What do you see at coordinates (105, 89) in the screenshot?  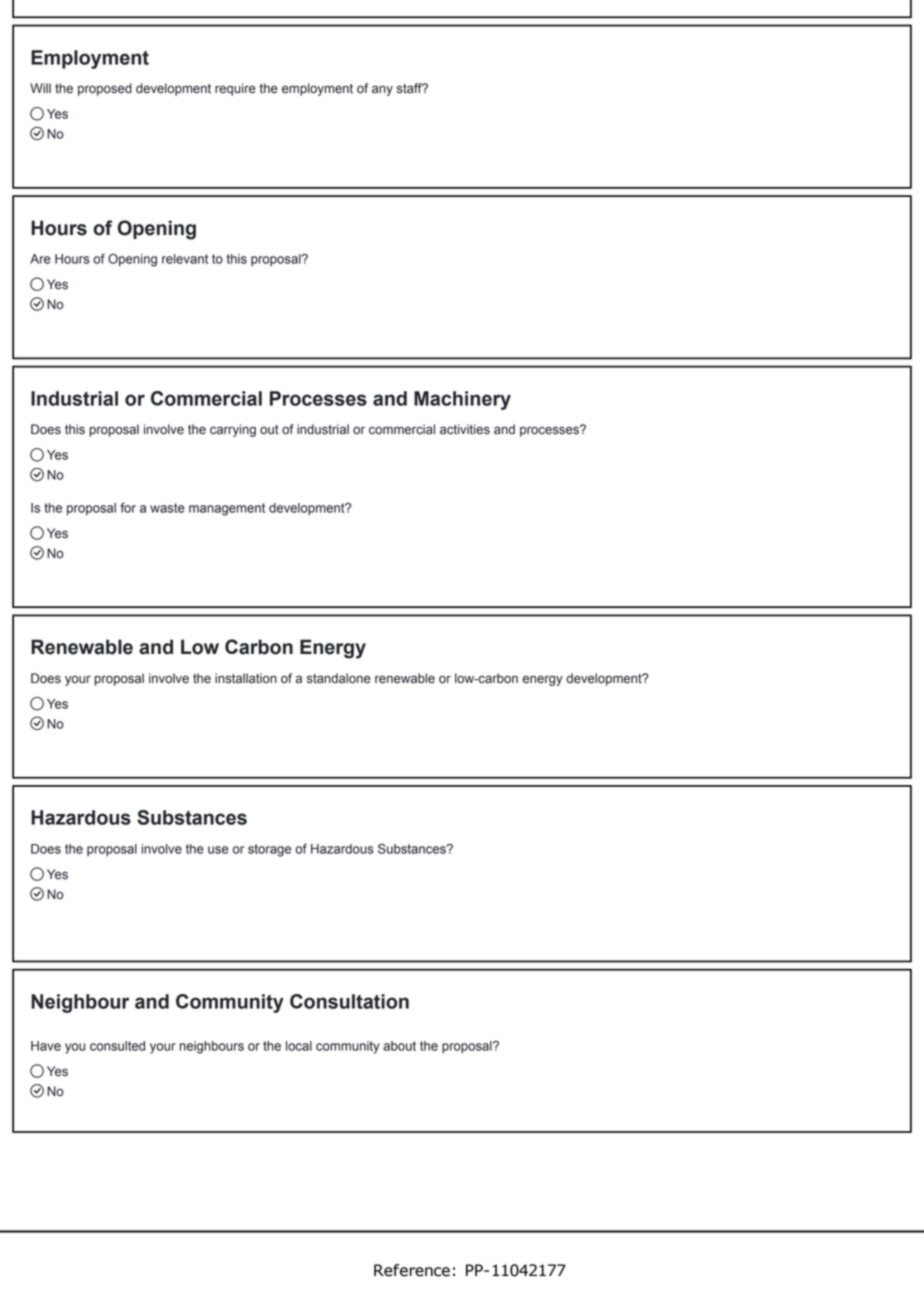 I see `proposed` at bounding box center [105, 89].
